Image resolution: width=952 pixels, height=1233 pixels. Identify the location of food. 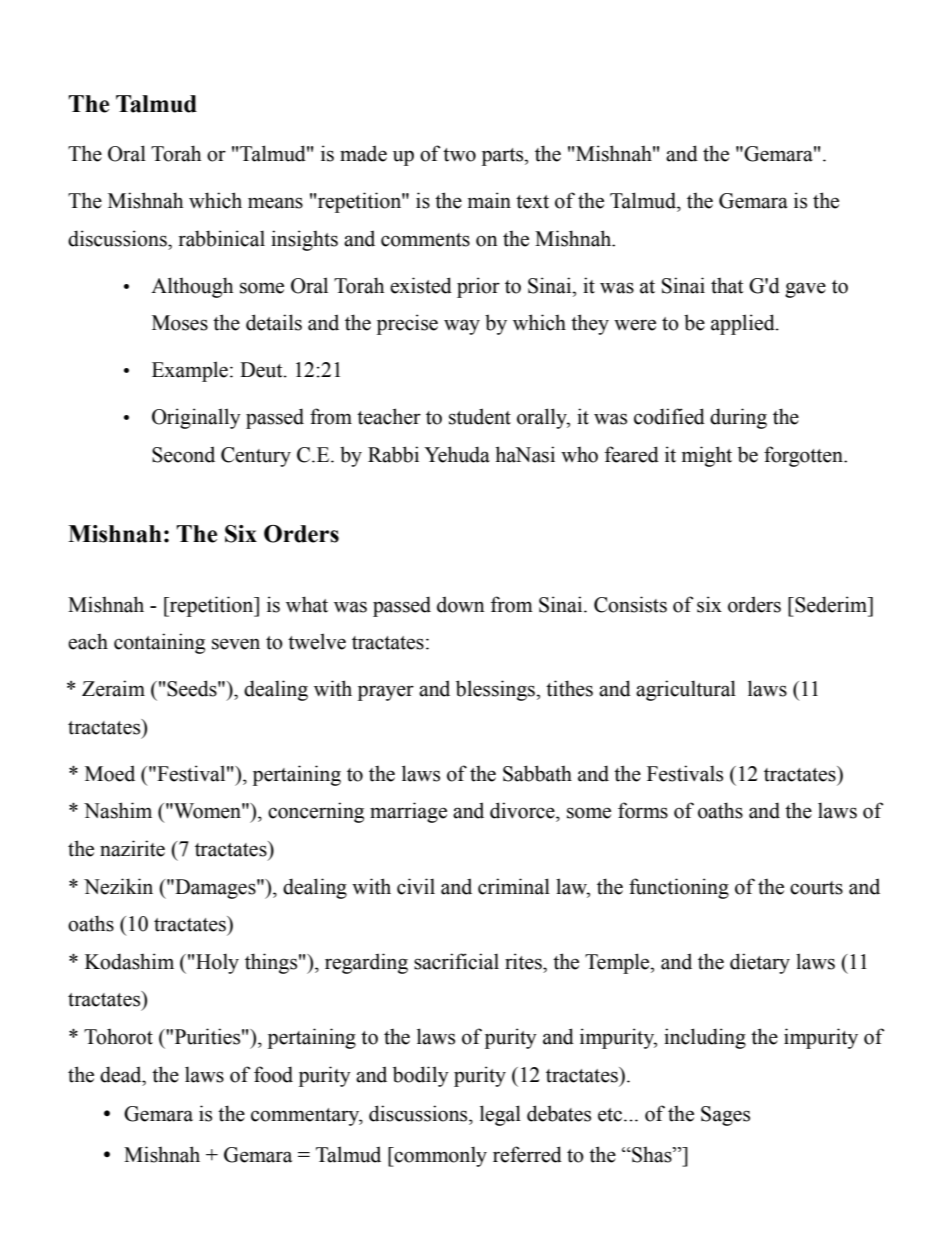
(273, 1074).
